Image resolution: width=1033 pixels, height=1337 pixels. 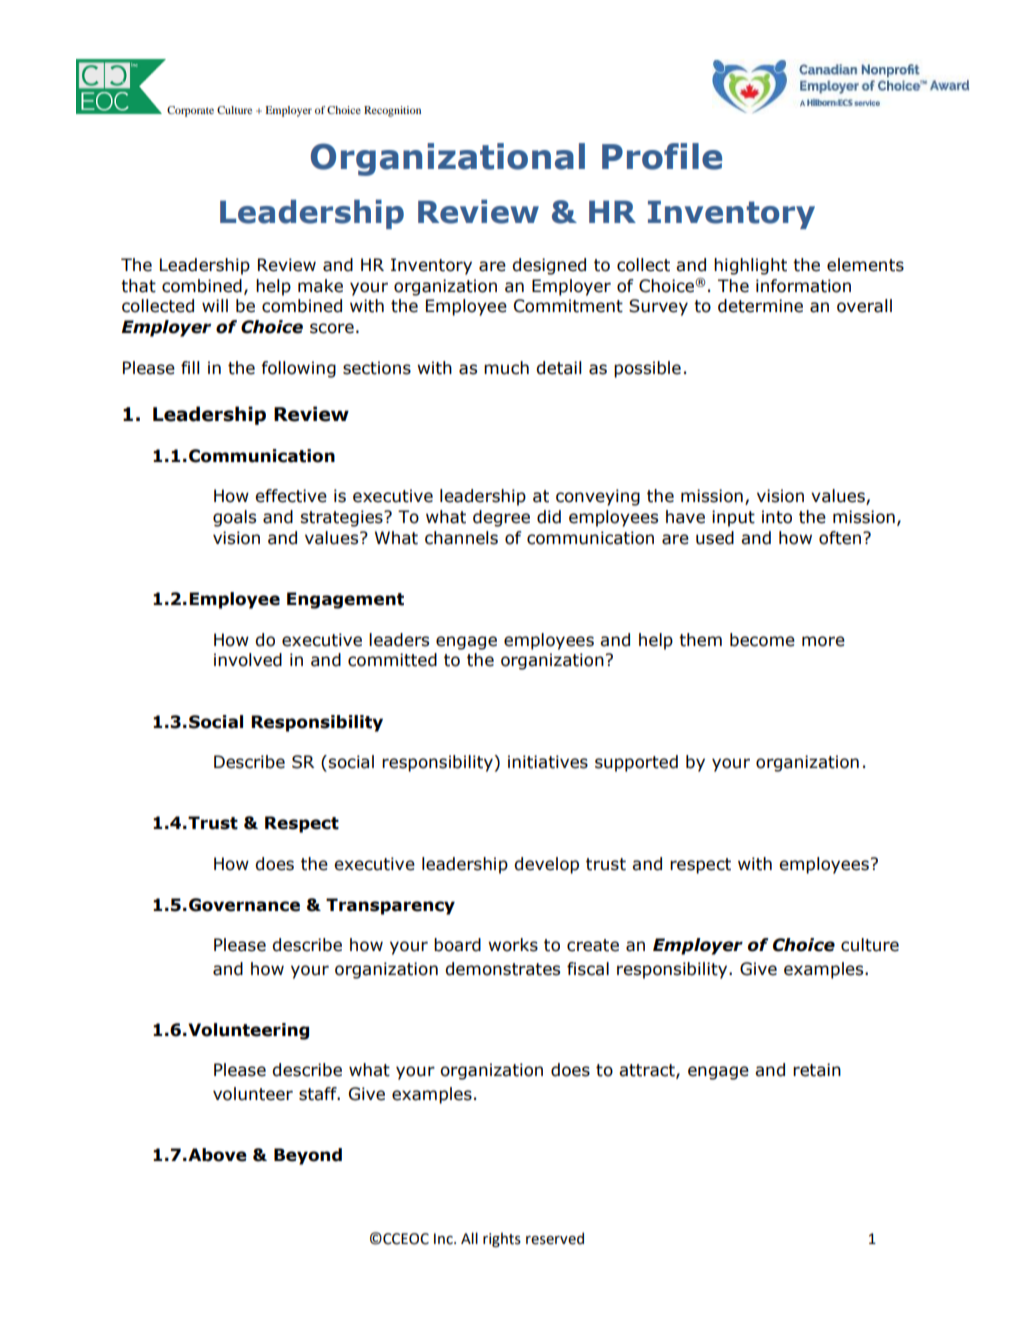 I want to click on Recognition, so click(x=392, y=111).
